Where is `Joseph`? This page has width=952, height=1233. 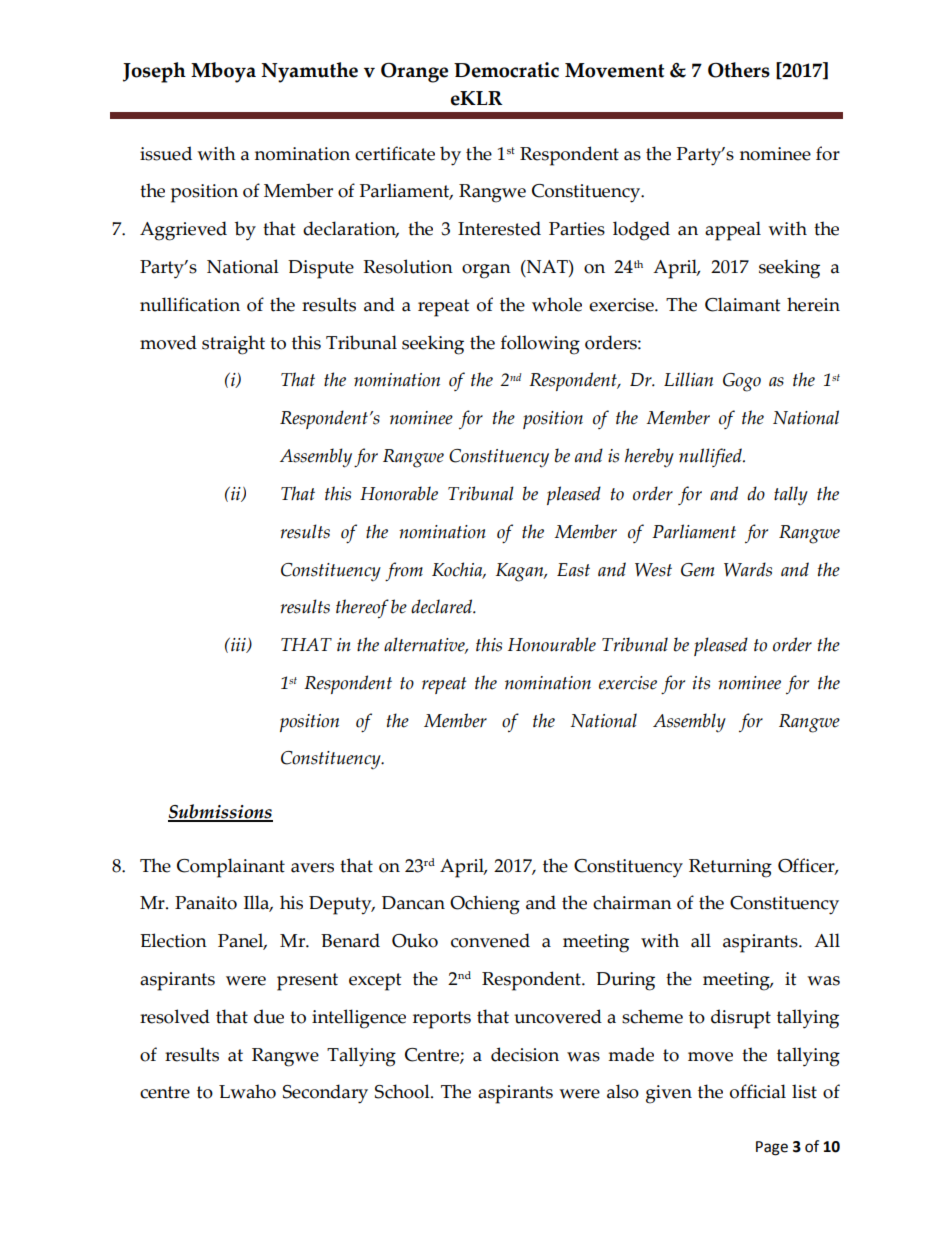
Joseph is located at coordinates (154, 72).
